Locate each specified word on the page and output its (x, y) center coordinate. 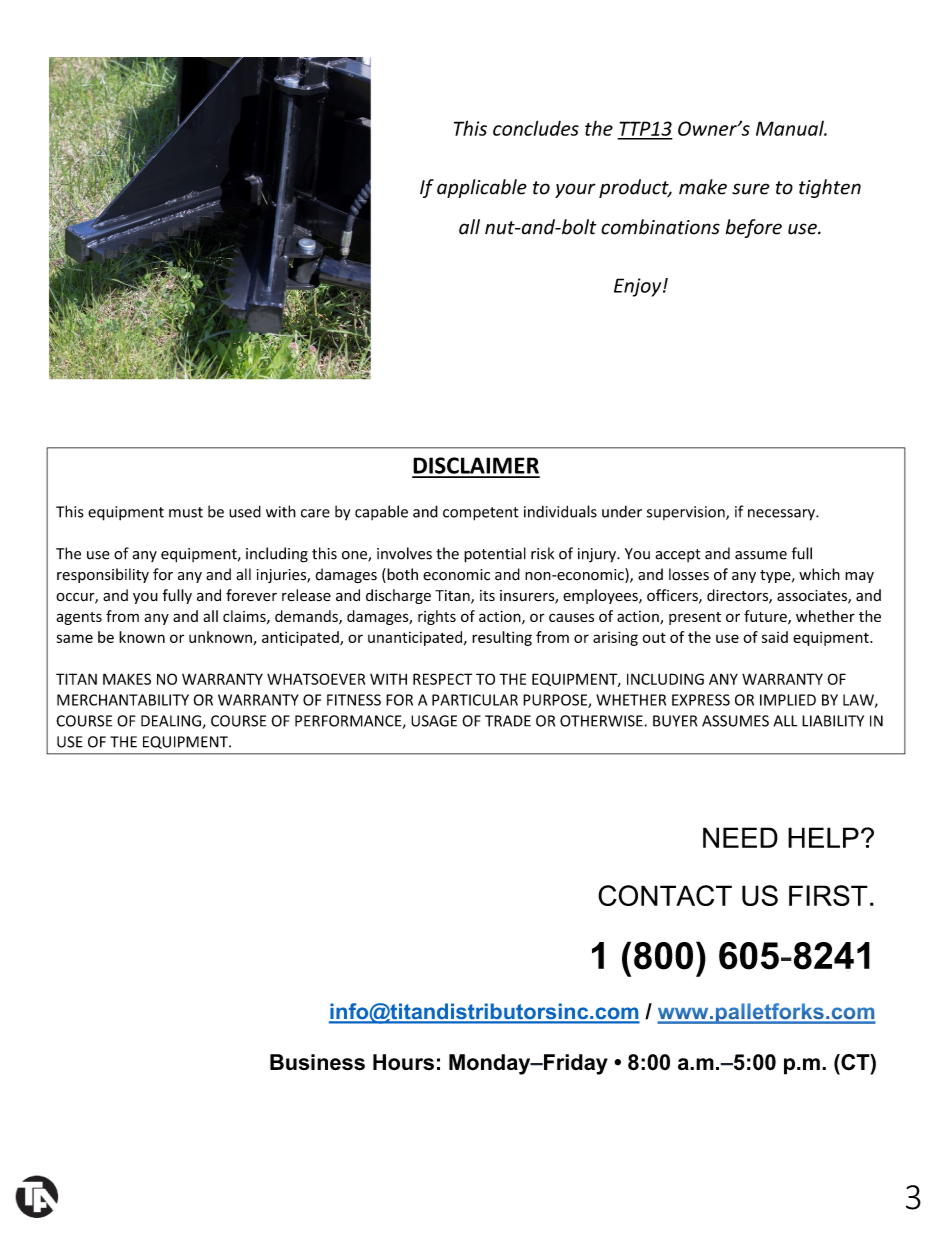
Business (317, 1062)
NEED (740, 837)
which (819, 574)
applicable (482, 188)
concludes (536, 128)
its (487, 595)
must (186, 512)
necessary (782, 515)
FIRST (828, 895)
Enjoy (639, 287)
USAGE (434, 721)
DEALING (172, 722)
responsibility (103, 575)
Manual (791, 128)
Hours (403, 1062)
